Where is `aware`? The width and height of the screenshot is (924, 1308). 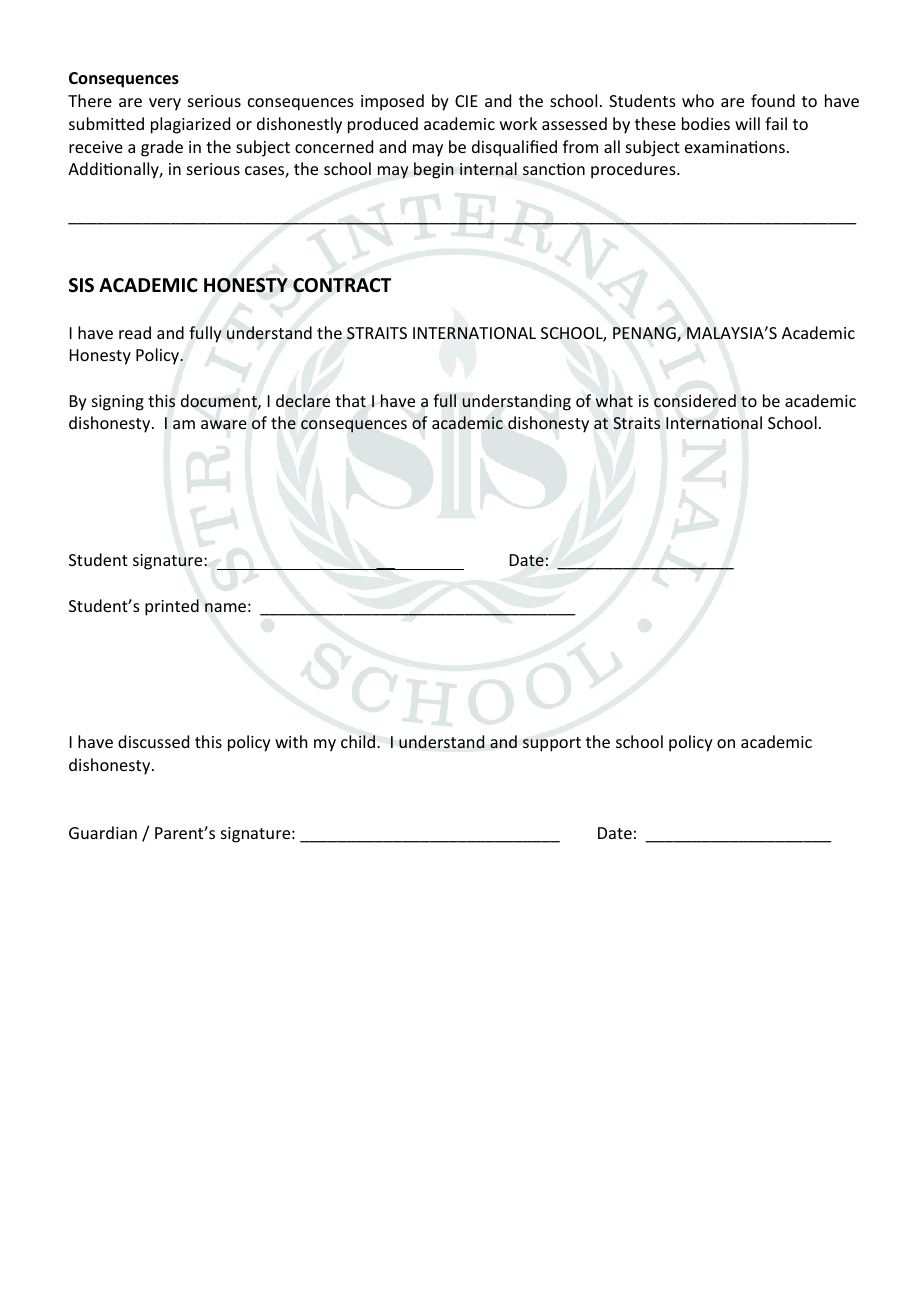
aware is located at coordinates (224, 425).
